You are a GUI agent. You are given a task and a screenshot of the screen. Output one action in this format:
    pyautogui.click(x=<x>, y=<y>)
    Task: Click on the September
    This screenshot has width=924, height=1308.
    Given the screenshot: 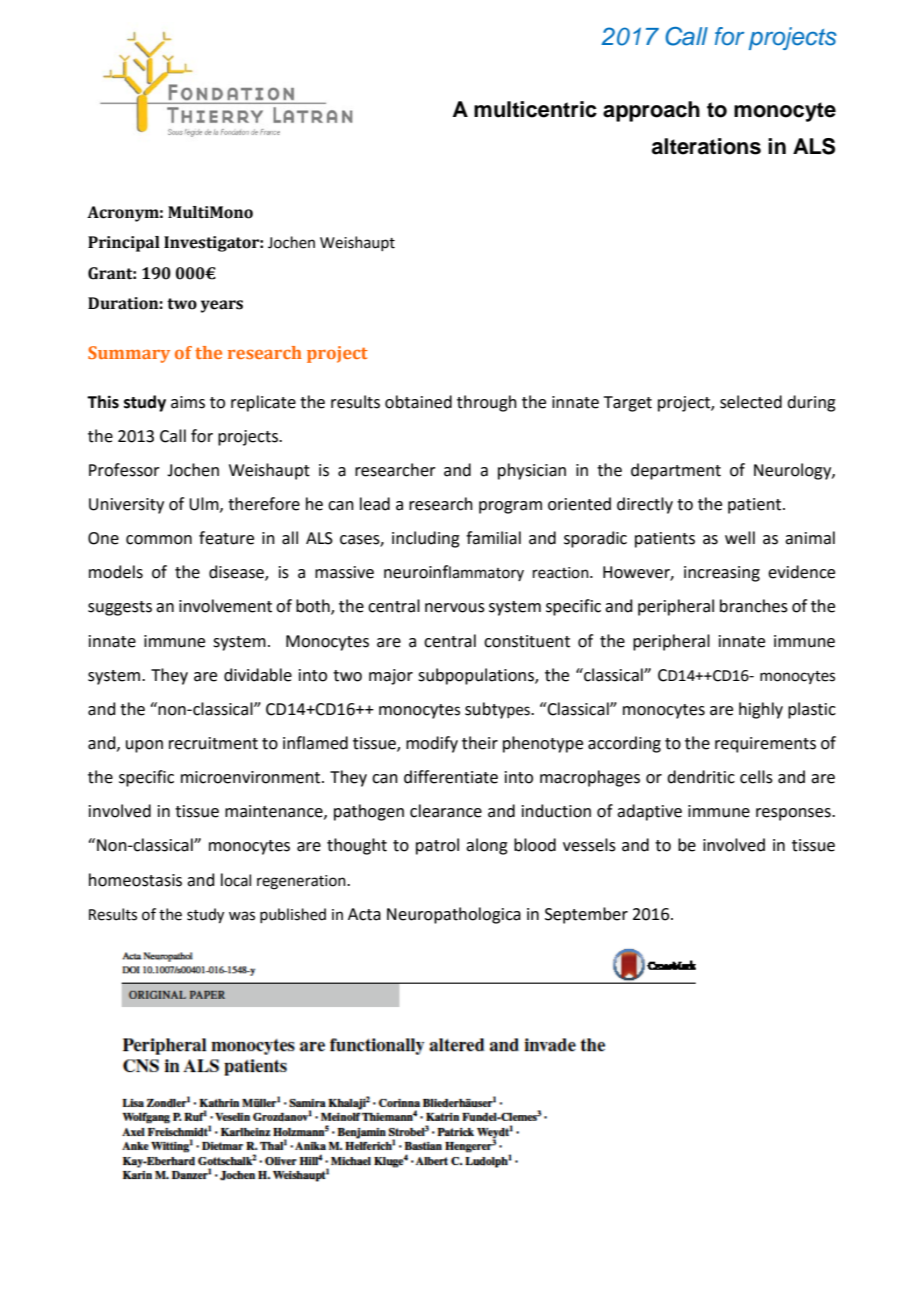 What is the action you would take?
    pyautogui.click(x=586, y=915)
